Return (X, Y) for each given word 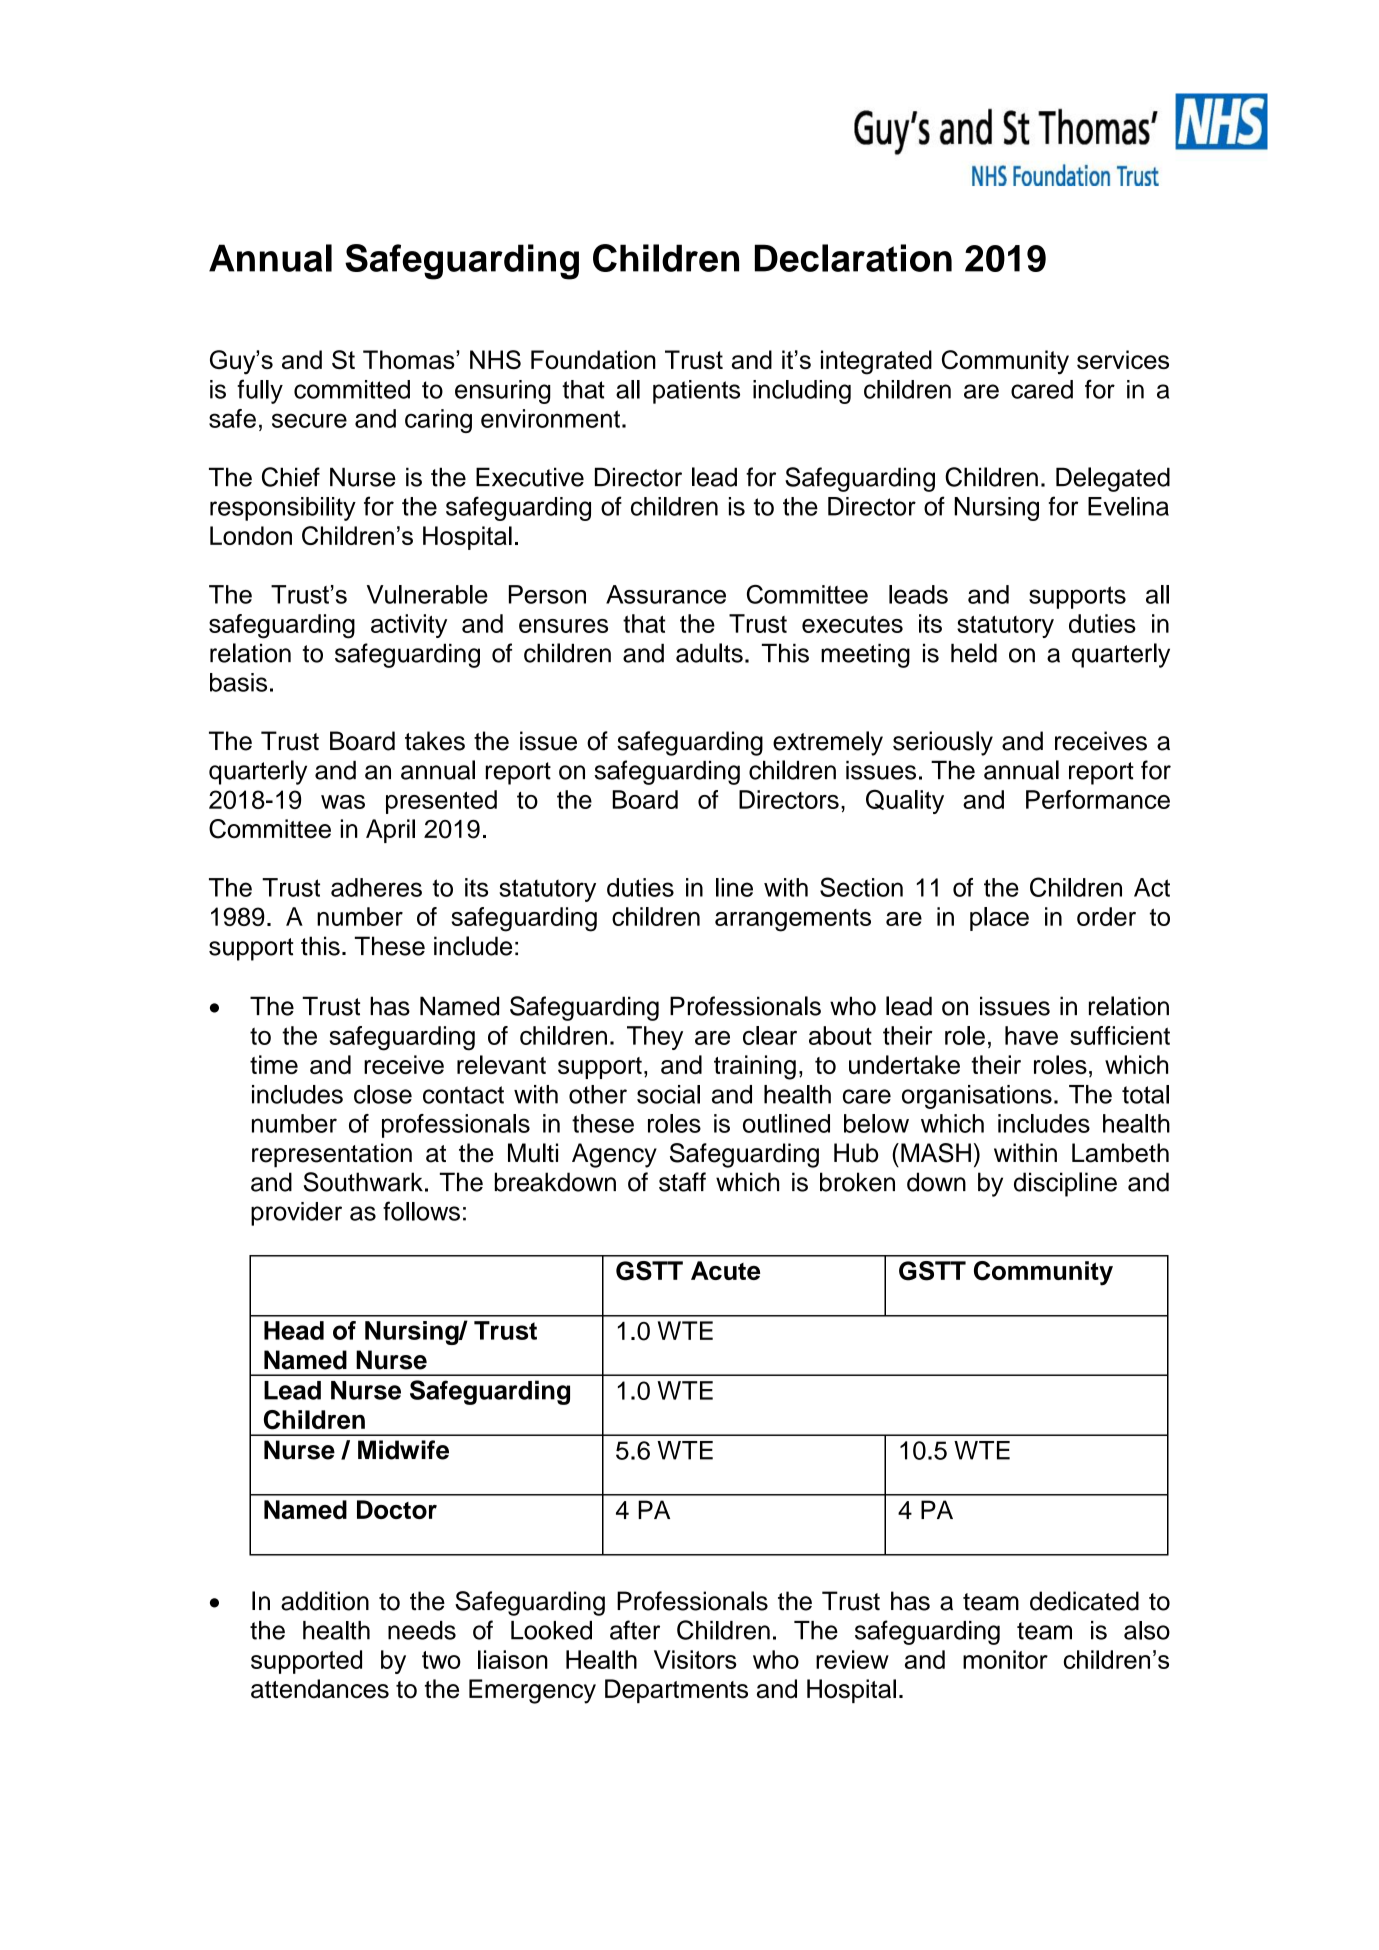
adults (709, 653)
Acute (725, 1270)
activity (409, 626)
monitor (1005, 1659)
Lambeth (1120, 1153)
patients (696, 392)
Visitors (695, 1659)
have (1031, 1035)
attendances (320, 1689)
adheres (376, 887)
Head (294, 1330)
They (655, 1038)
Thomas (410, 359)
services (1123, 359)
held (974, 653)
